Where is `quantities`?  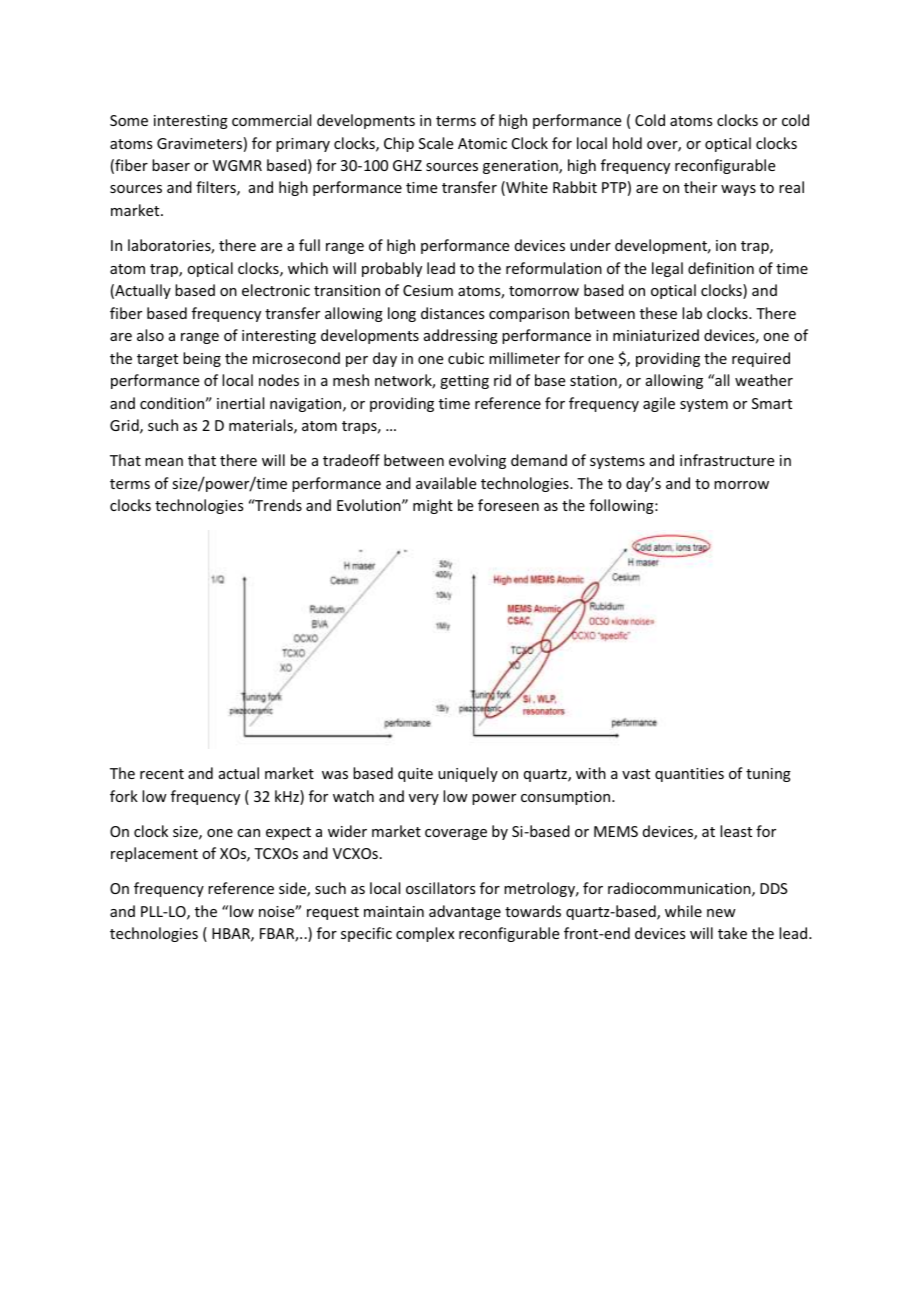
quantities is located at coordinates (689, 775).
